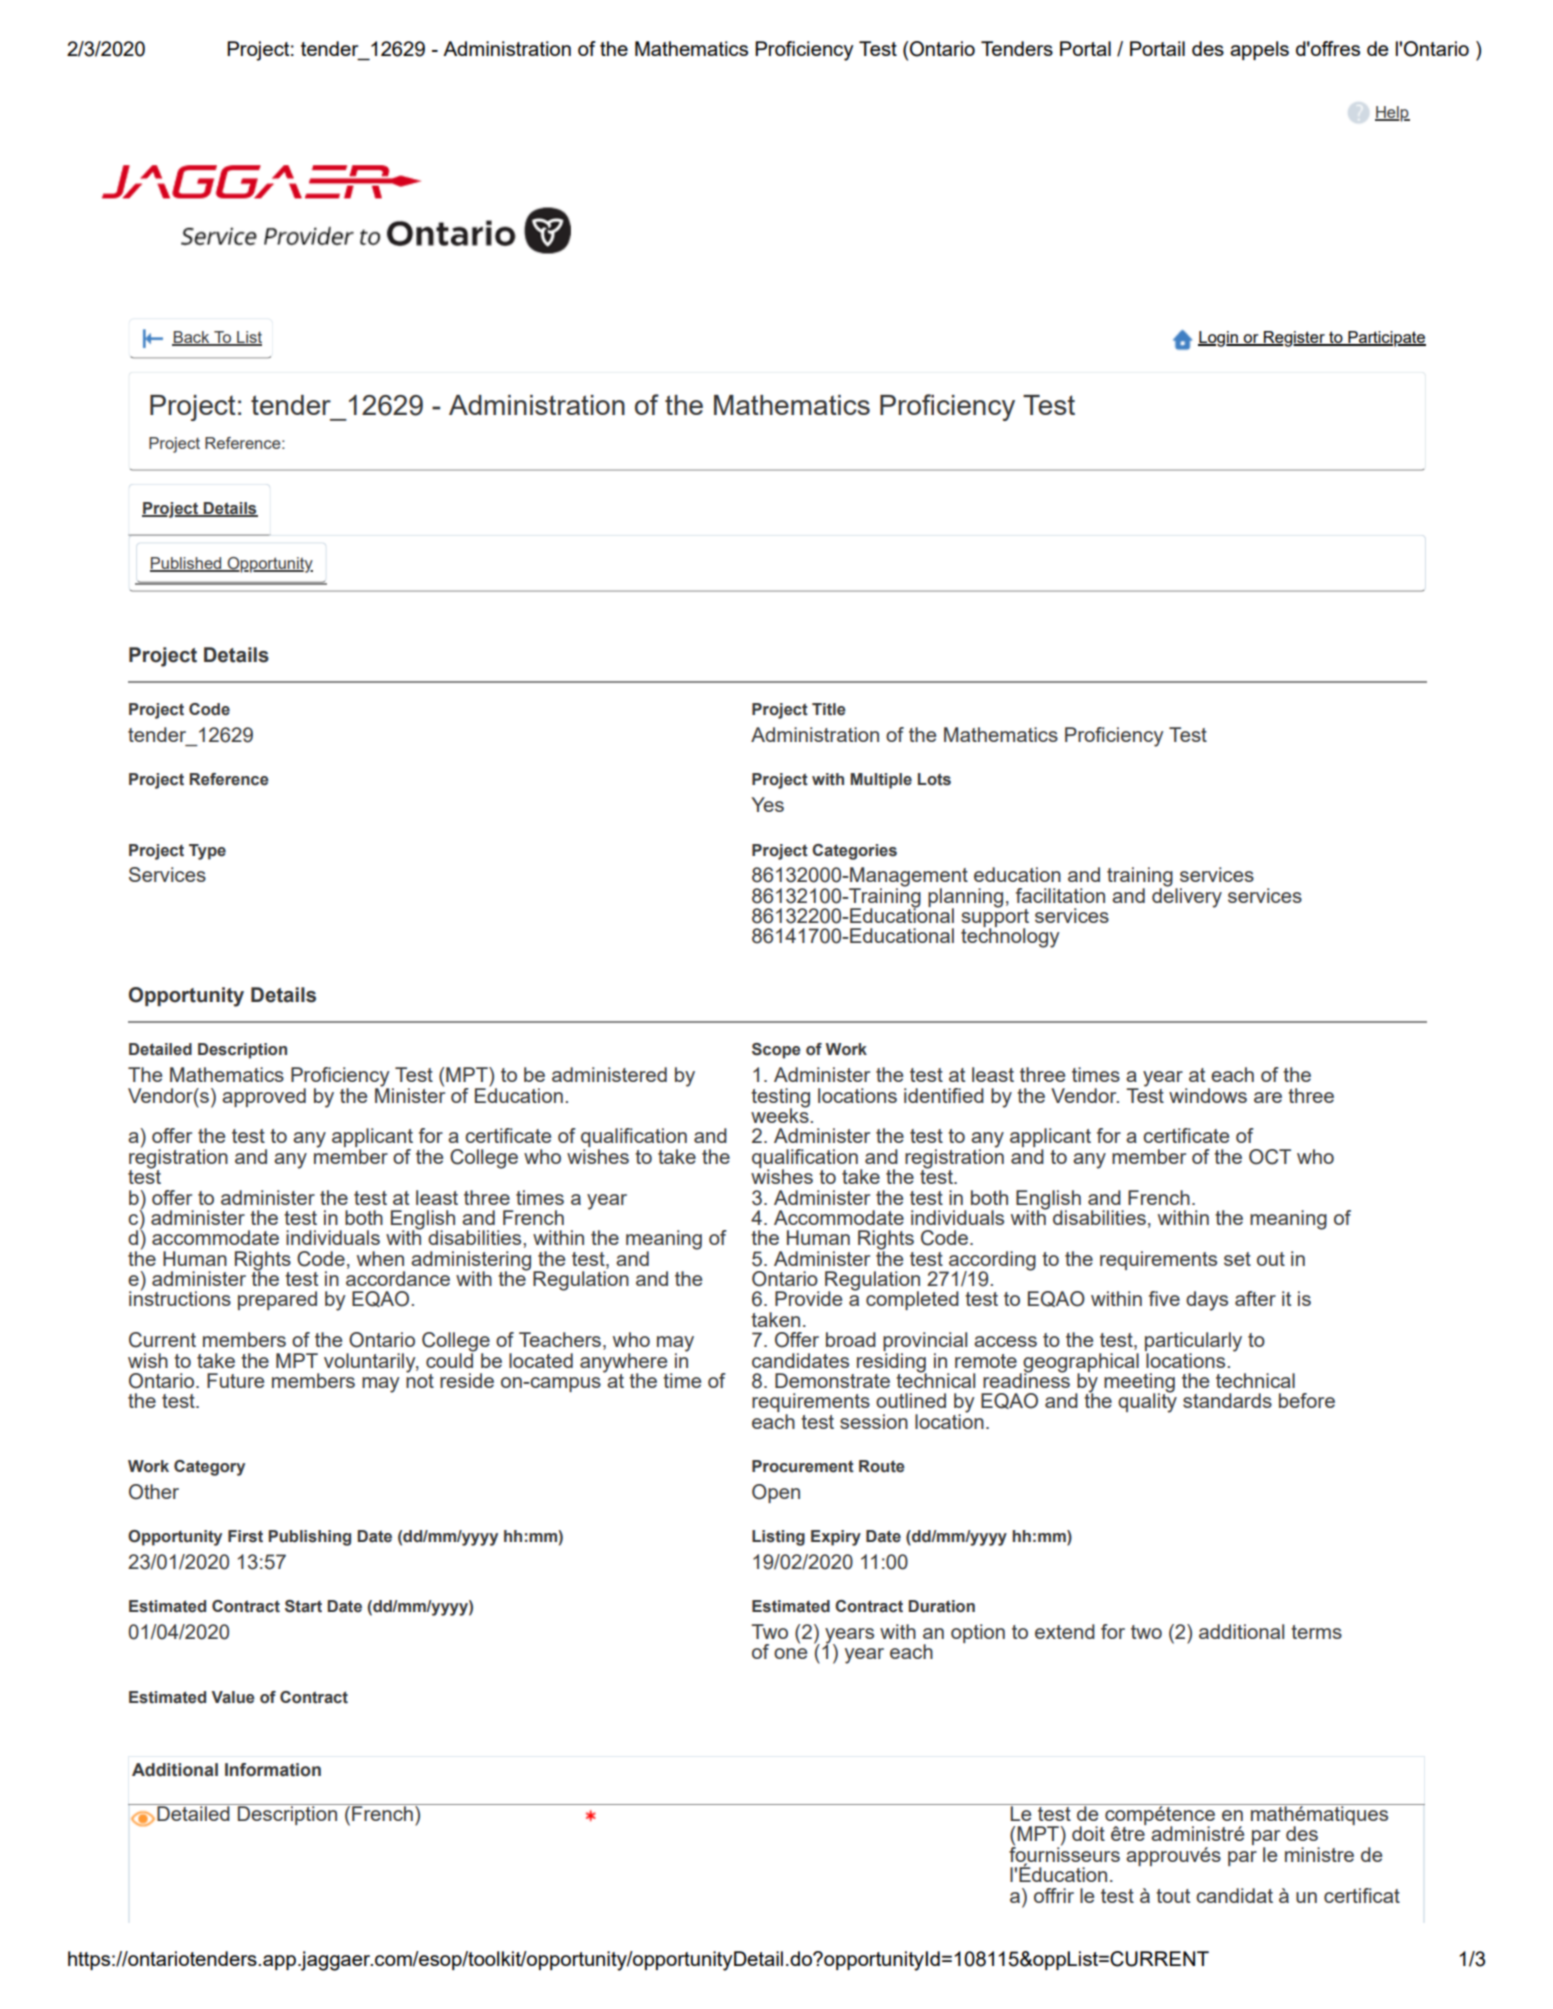 This image has width=1553, height=2009. What do you see at coordinates (829, 709) in the image?
I see `Title` at bounding box center [829, 709].
